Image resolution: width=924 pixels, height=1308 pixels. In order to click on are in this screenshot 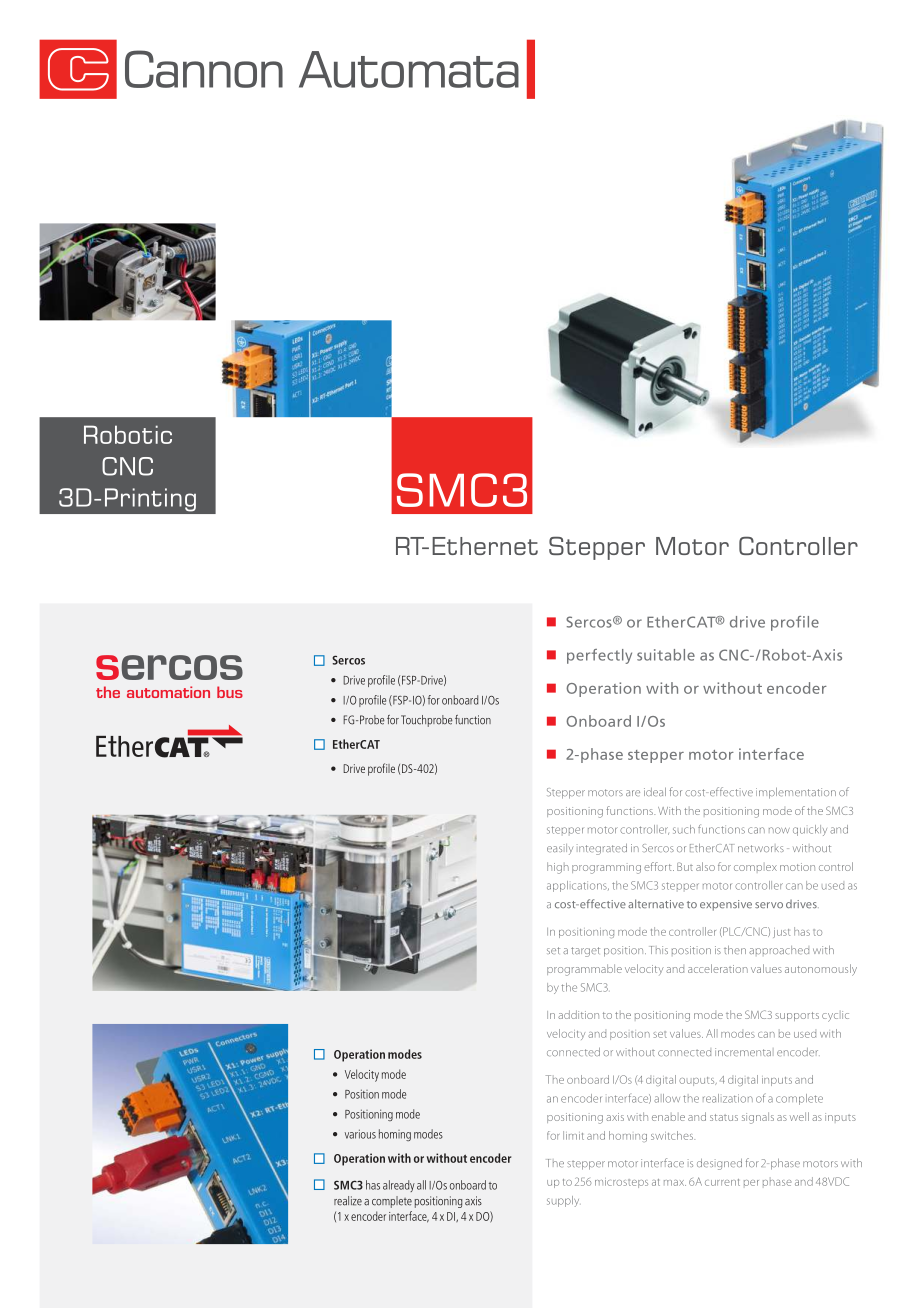, I will do `click(633, 793)`.
